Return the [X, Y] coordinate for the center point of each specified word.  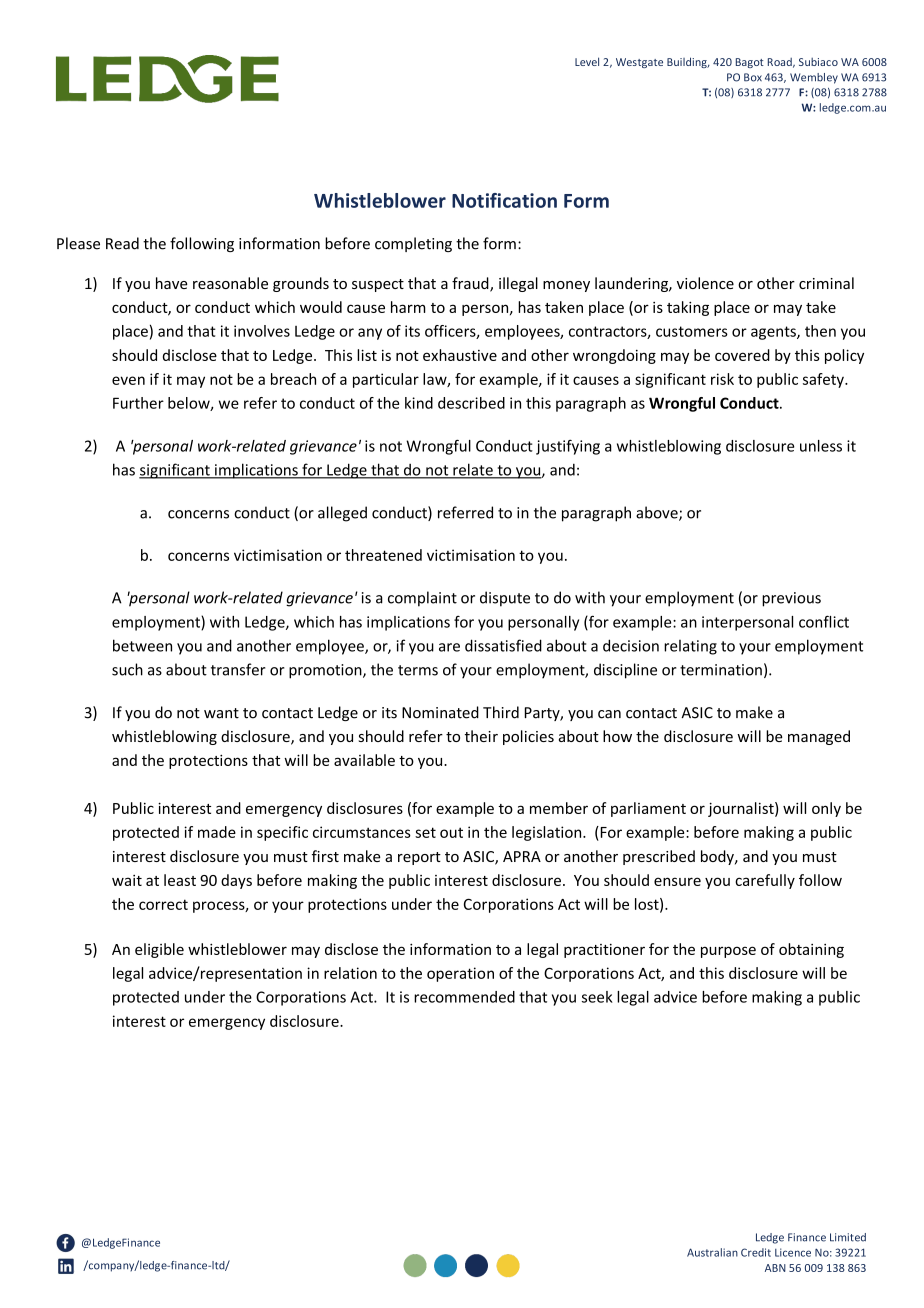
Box [753, 77]
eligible [159, 950]
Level [587, 61]
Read [122, 243]
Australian [712, 1252]
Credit [756, 1252]
